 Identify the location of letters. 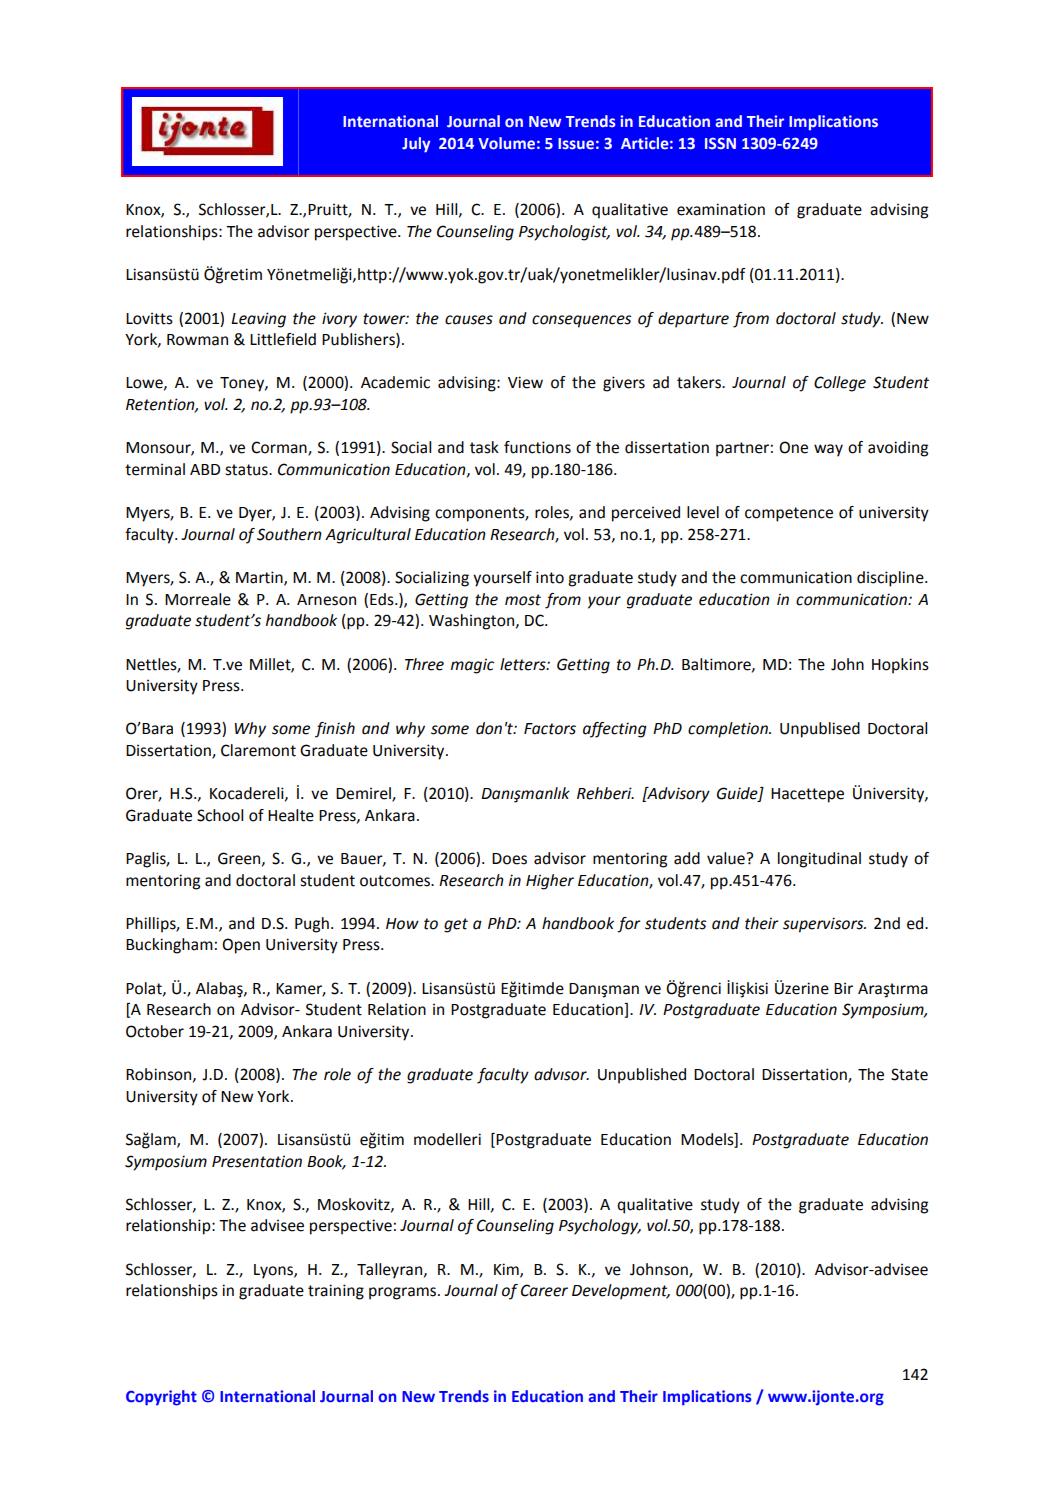
(524, 664).
